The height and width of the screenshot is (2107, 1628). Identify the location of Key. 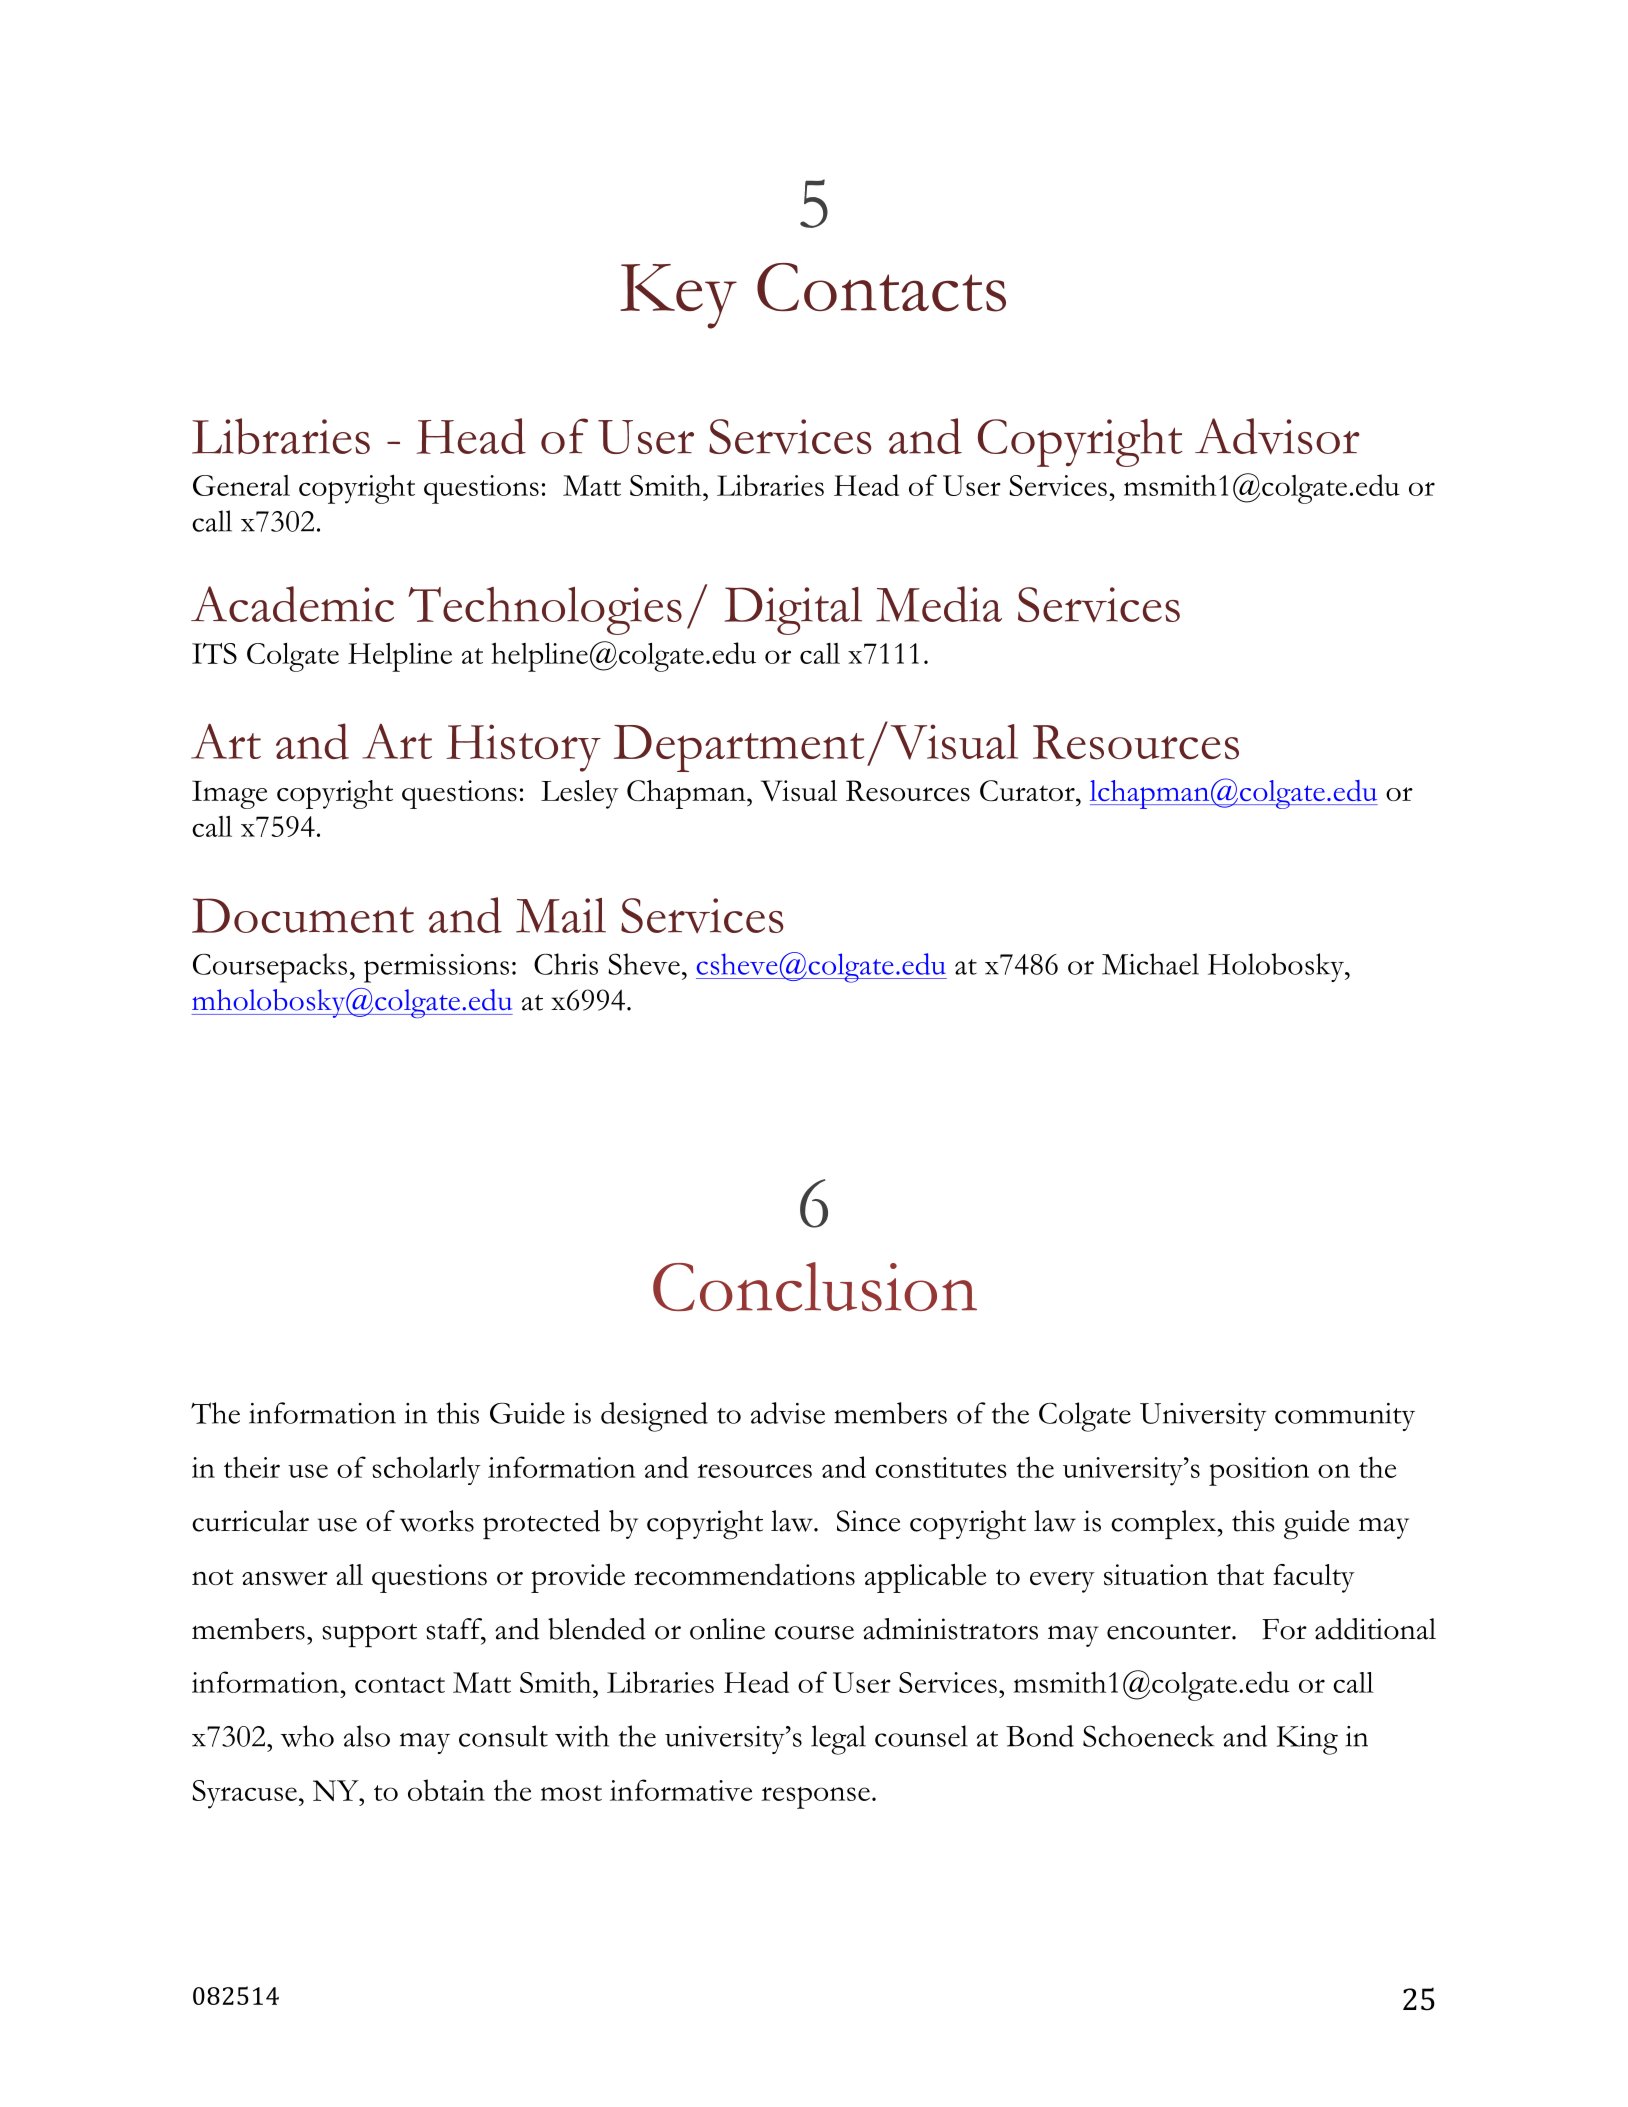
(678, 296).
